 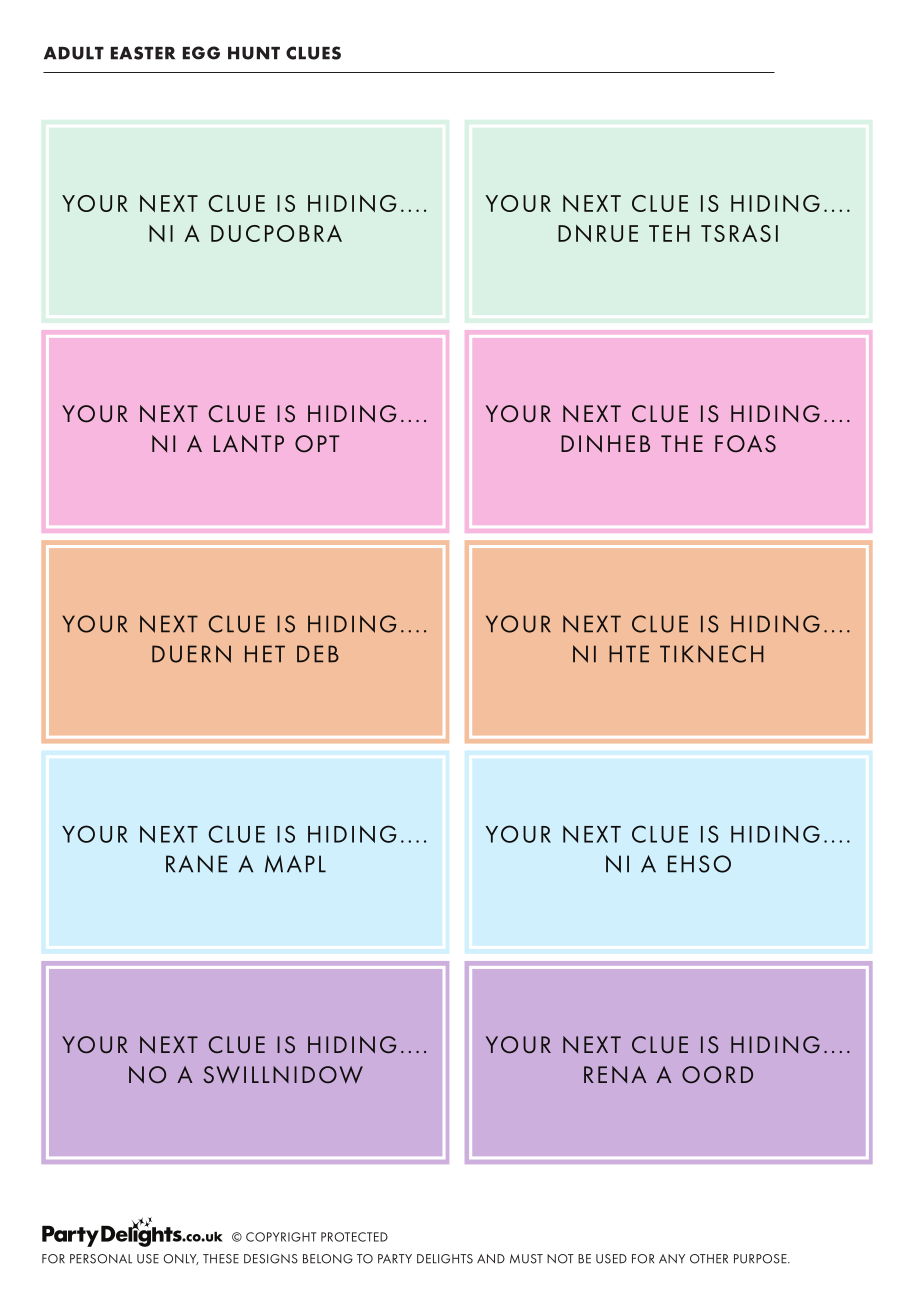 What do you see at coordinates (265, 653) in the image?
I see `HET` at bounding box center [265, 653].
